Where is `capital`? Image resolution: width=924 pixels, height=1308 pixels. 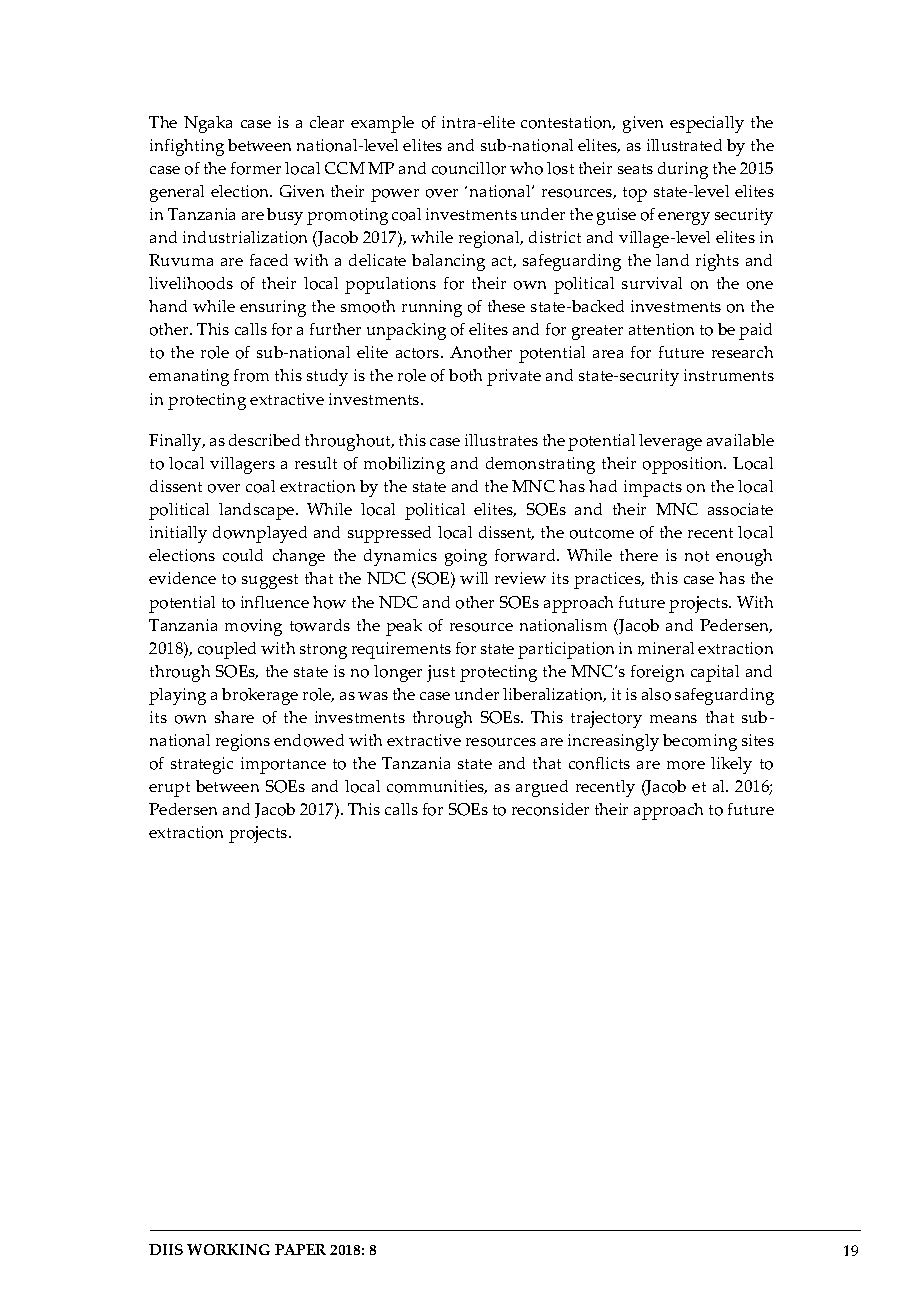 capital is located at coordinates (715, 673).
